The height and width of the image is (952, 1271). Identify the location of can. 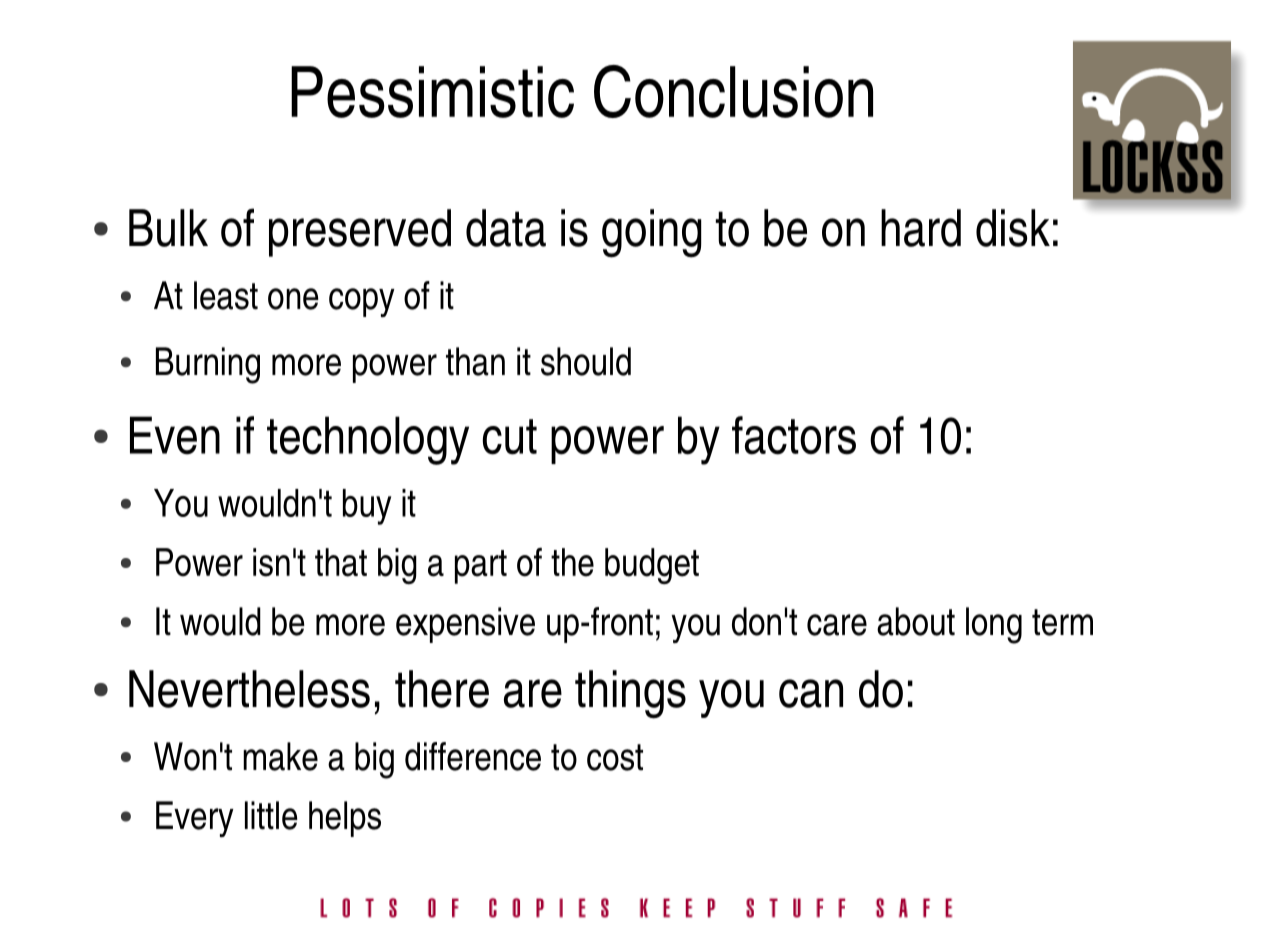
(811, 693).
